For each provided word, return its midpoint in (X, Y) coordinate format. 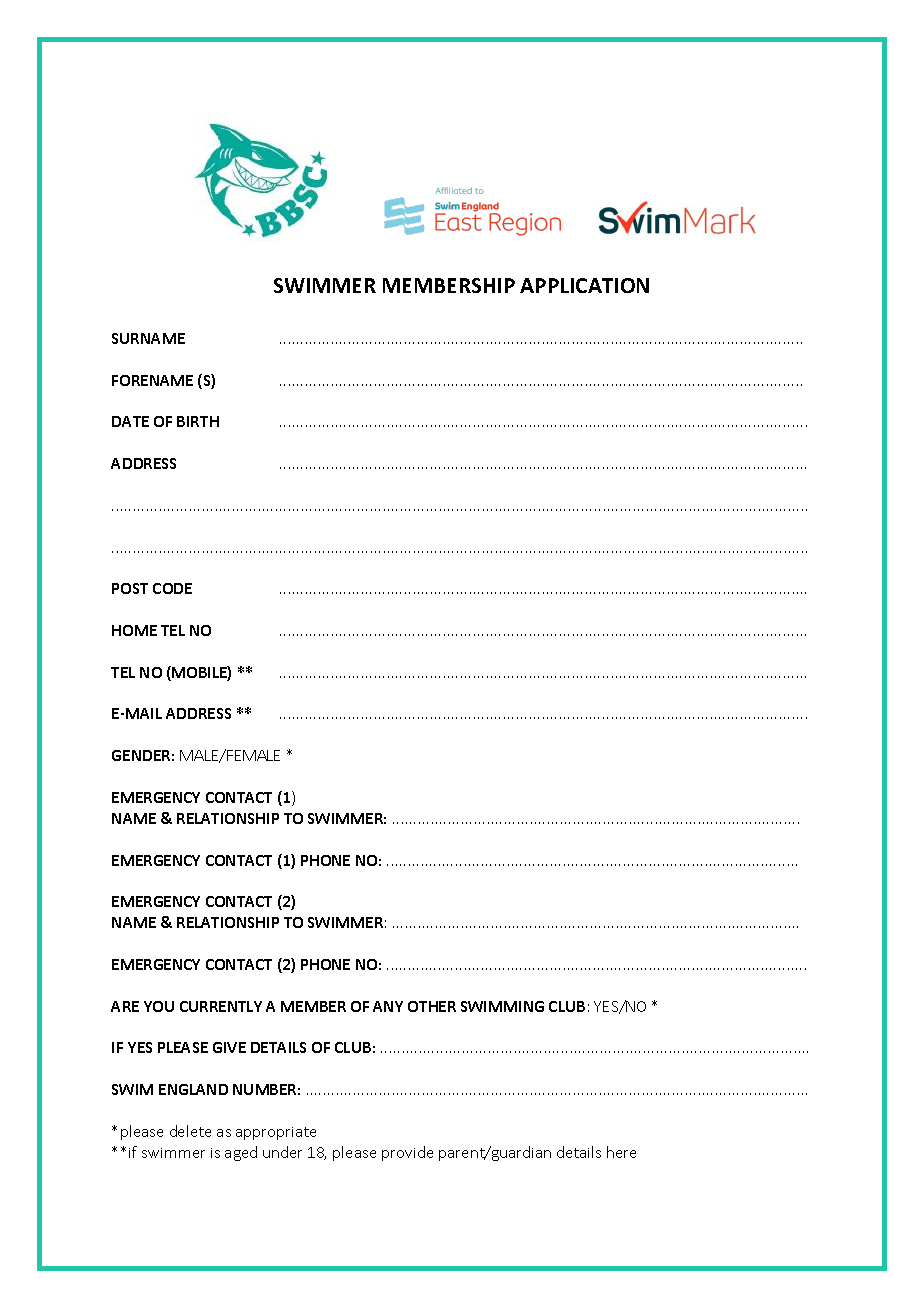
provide (407, 1153)
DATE (130, 421)
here (621, 1152)
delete (190, 1131)
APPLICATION (584, 285)
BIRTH (198, 421)
